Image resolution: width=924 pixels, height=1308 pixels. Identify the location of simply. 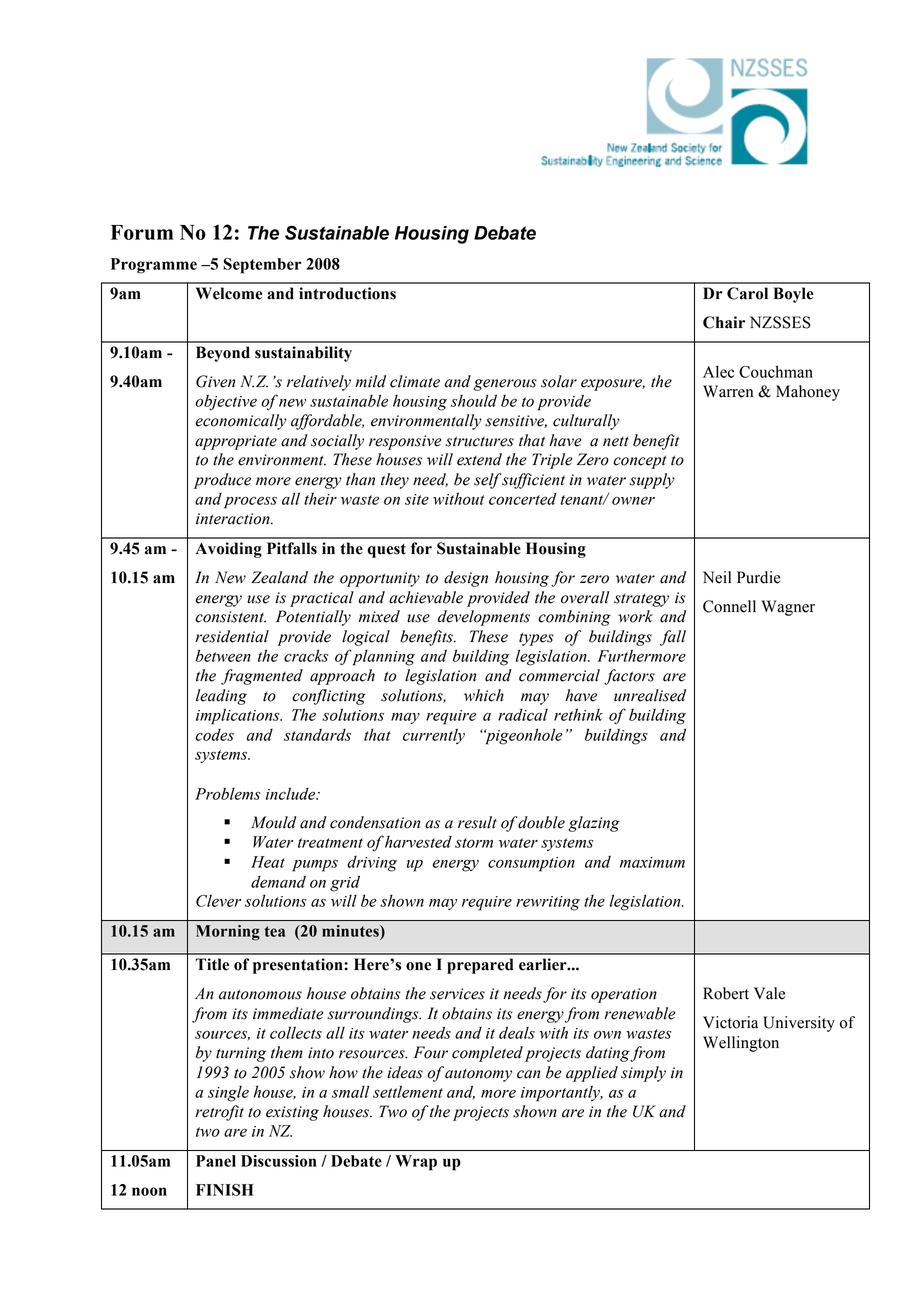
(643, 1074).
